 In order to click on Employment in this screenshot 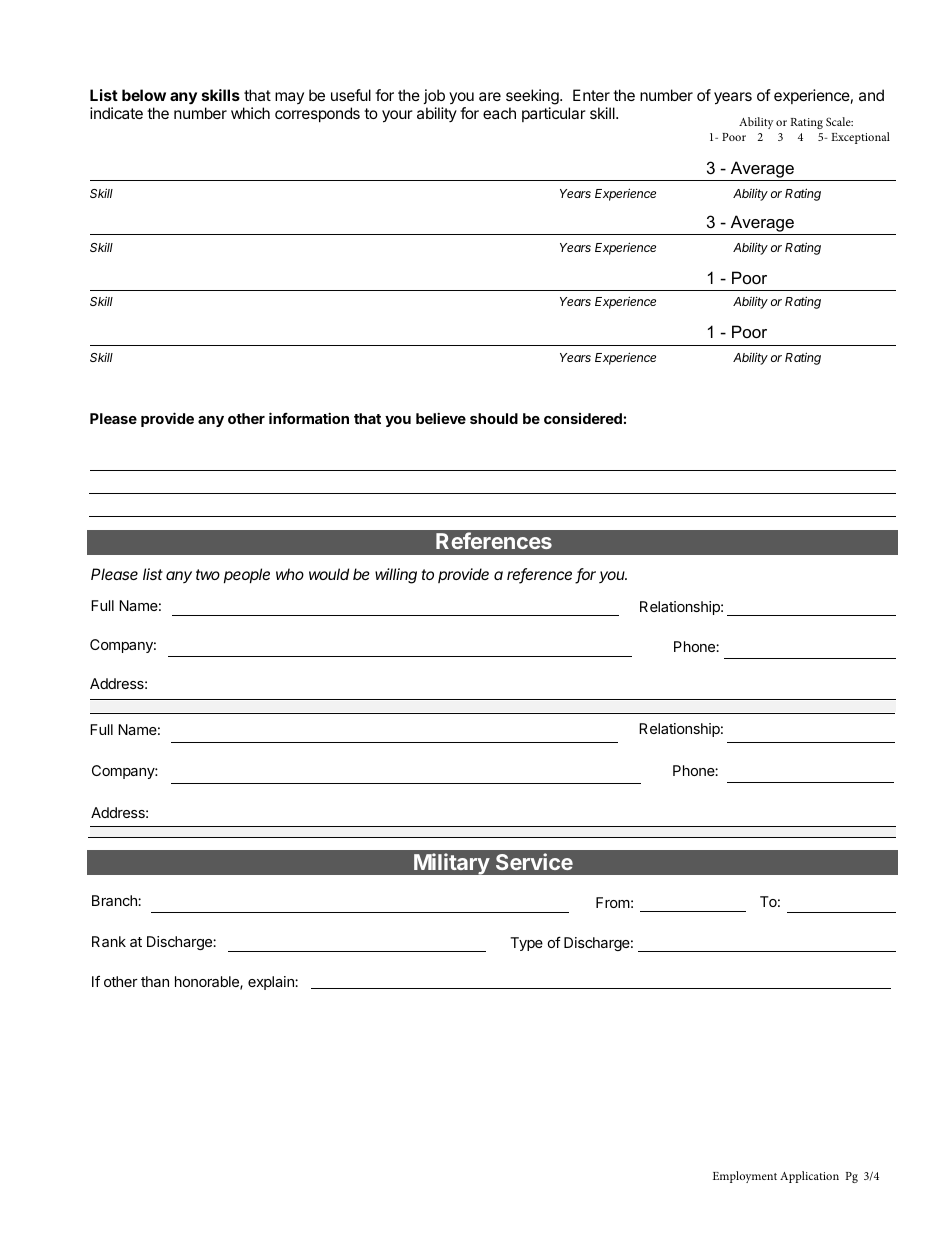, I will do `click(745, 1177)`.
